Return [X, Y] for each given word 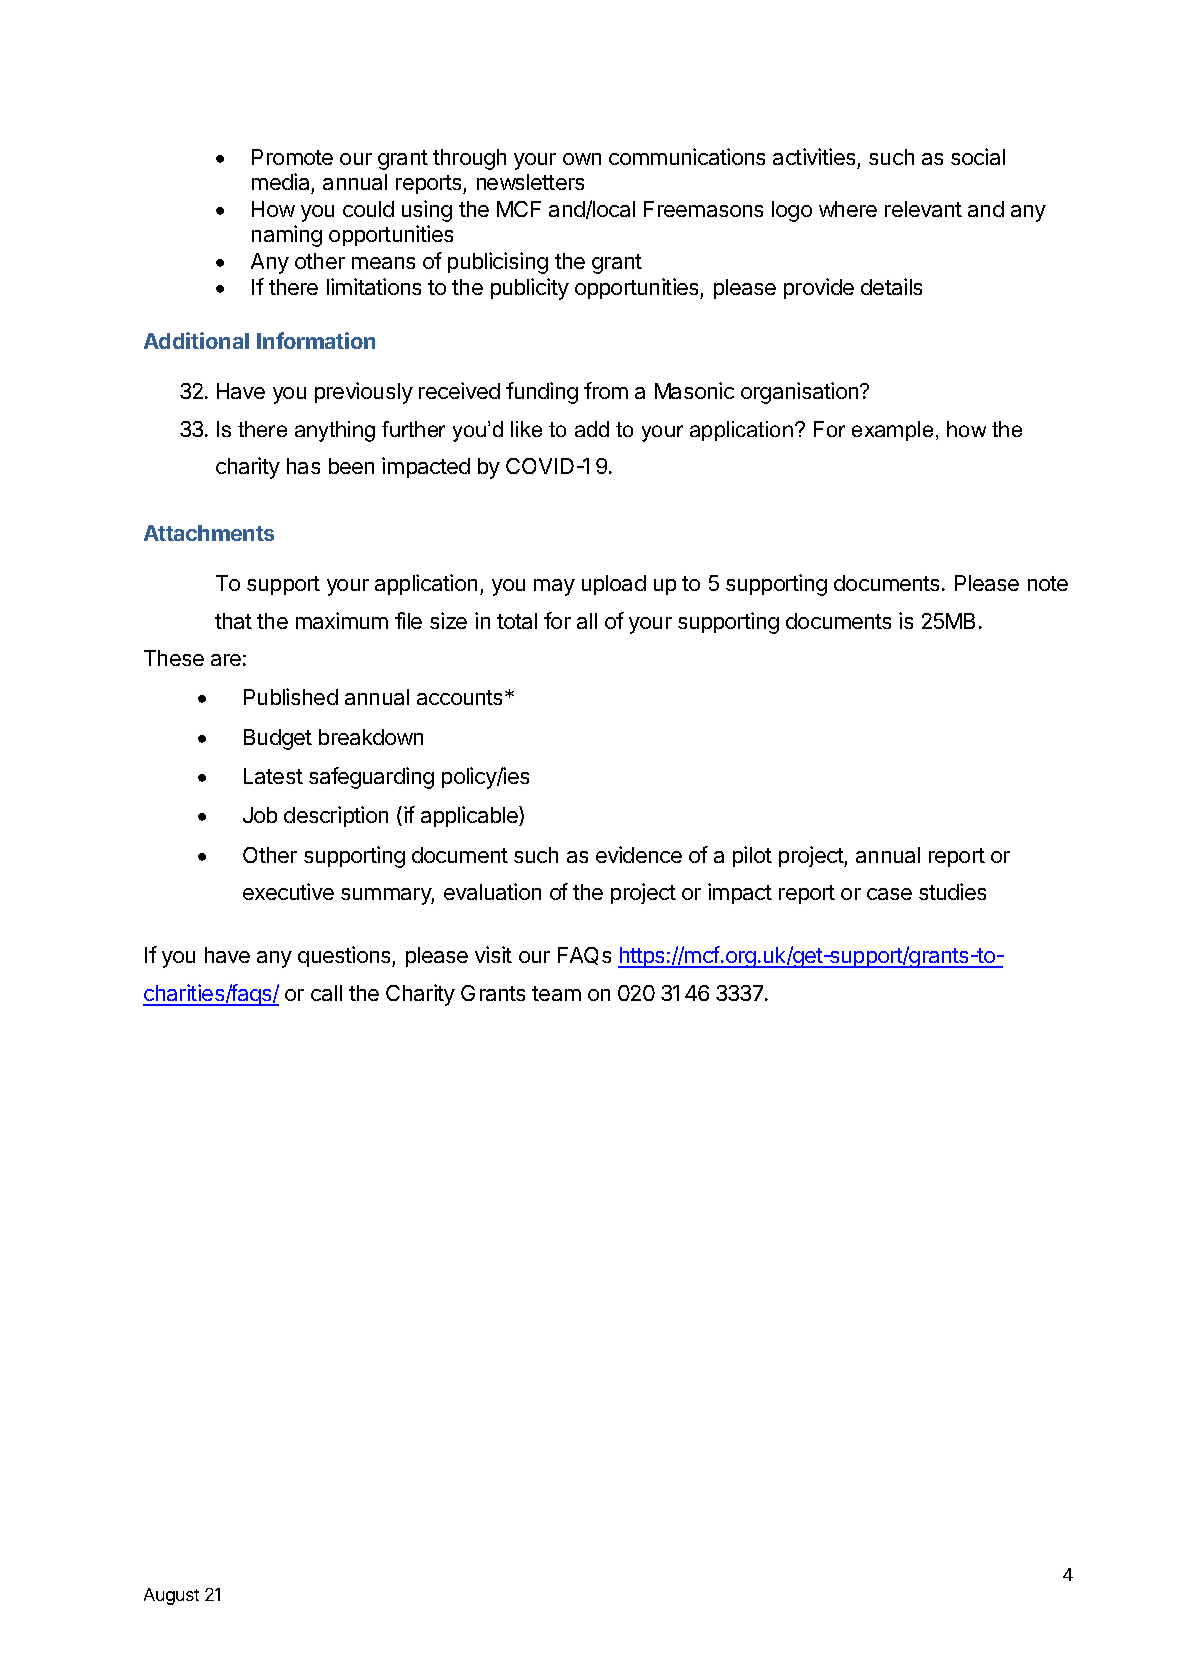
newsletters [530, 182]
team [556, 993]
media [280, 181]
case [889, 894]
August [171, 1596]
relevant [923, 209]
